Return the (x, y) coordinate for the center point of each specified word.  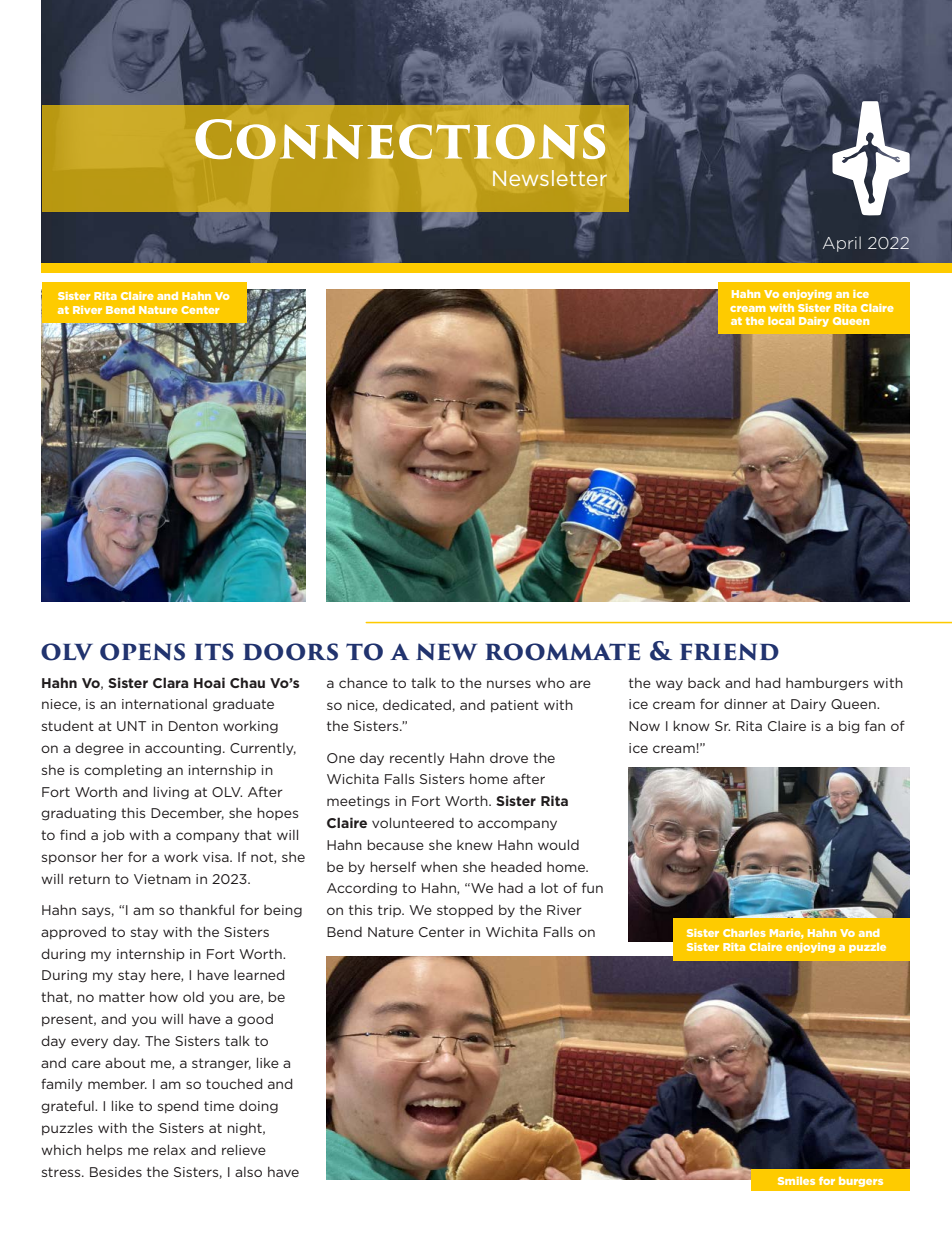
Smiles (796, 1181)
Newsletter (550, 178)
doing (258, 1107)
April (842, 244)
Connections (400, 139)
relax (170, 1150)
